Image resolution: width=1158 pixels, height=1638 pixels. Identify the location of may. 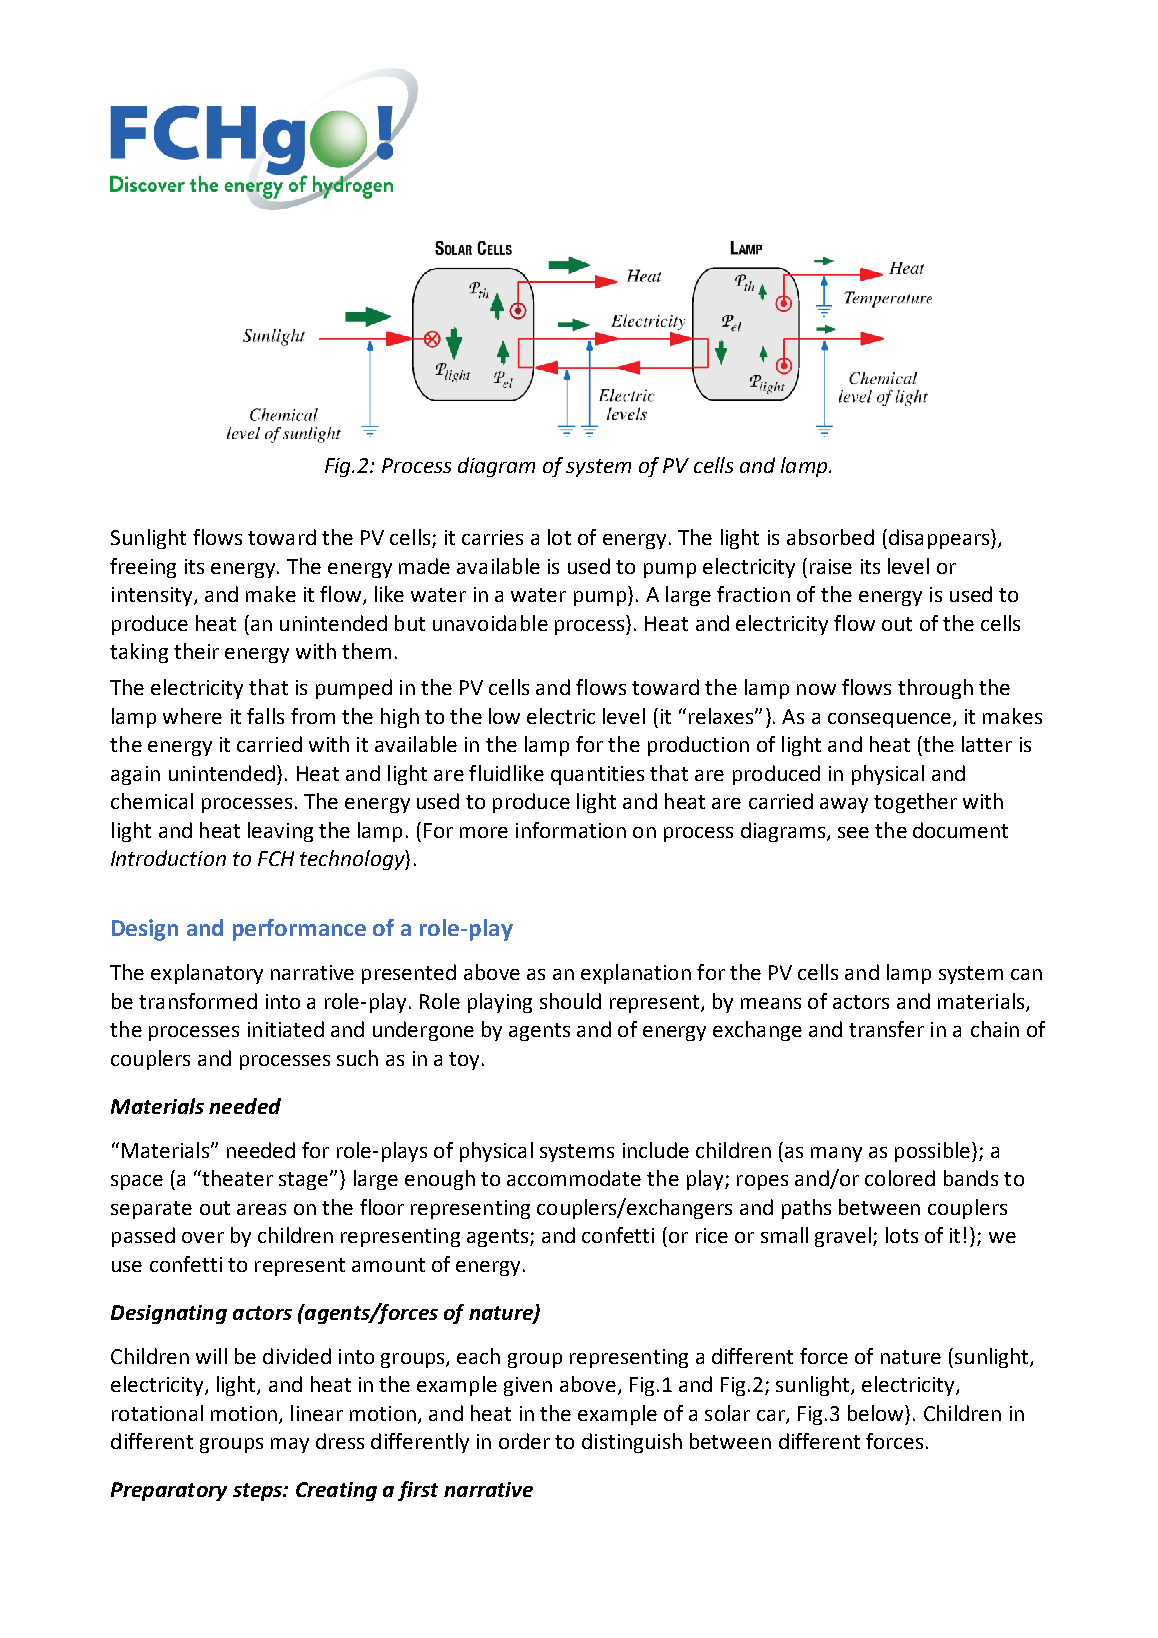
(290, 1445).
